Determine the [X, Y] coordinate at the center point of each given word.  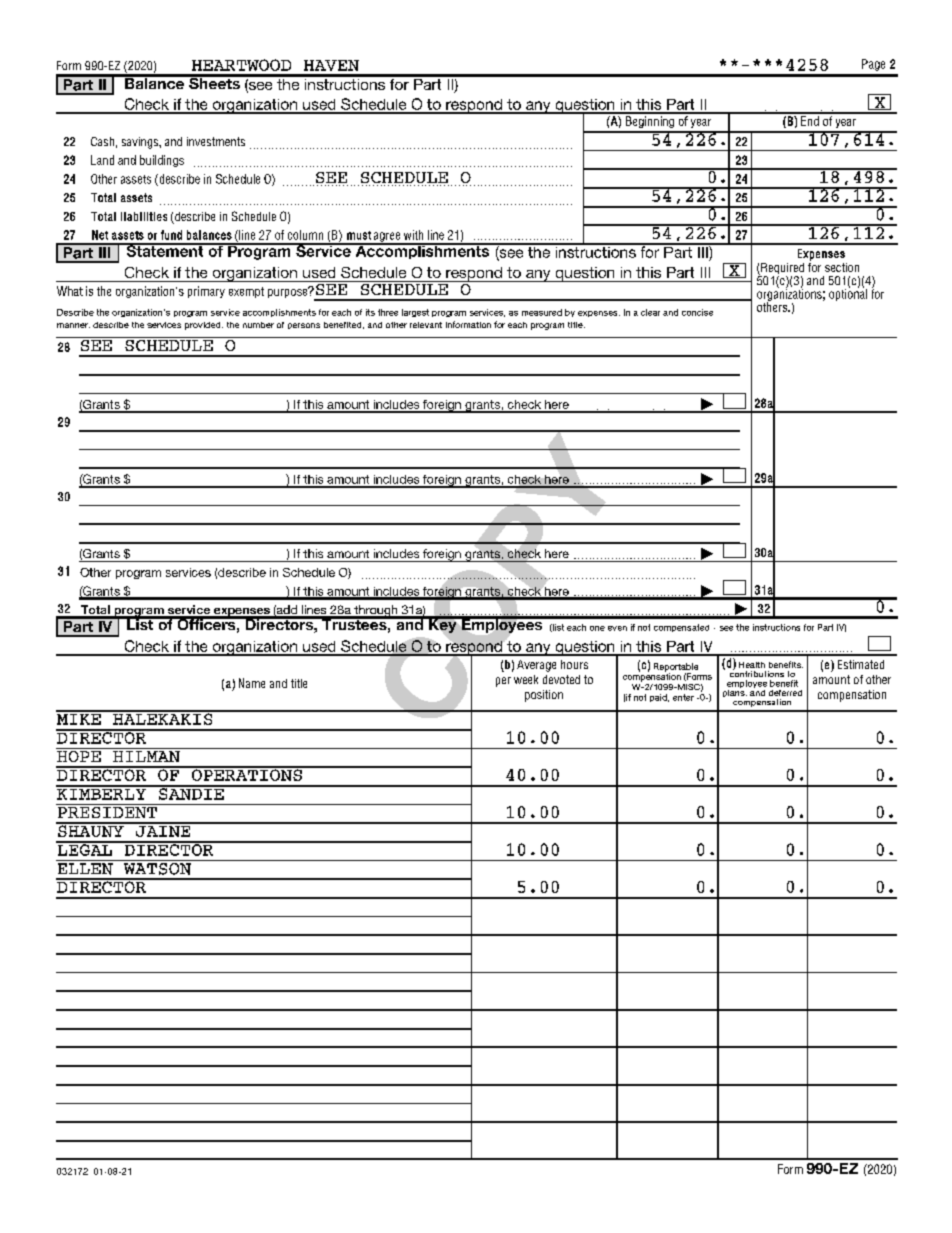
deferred [785, 693]
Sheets [214, 82]
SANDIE [191, 793]
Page [873, 65]
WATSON [157, 867]
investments [216, 141]
